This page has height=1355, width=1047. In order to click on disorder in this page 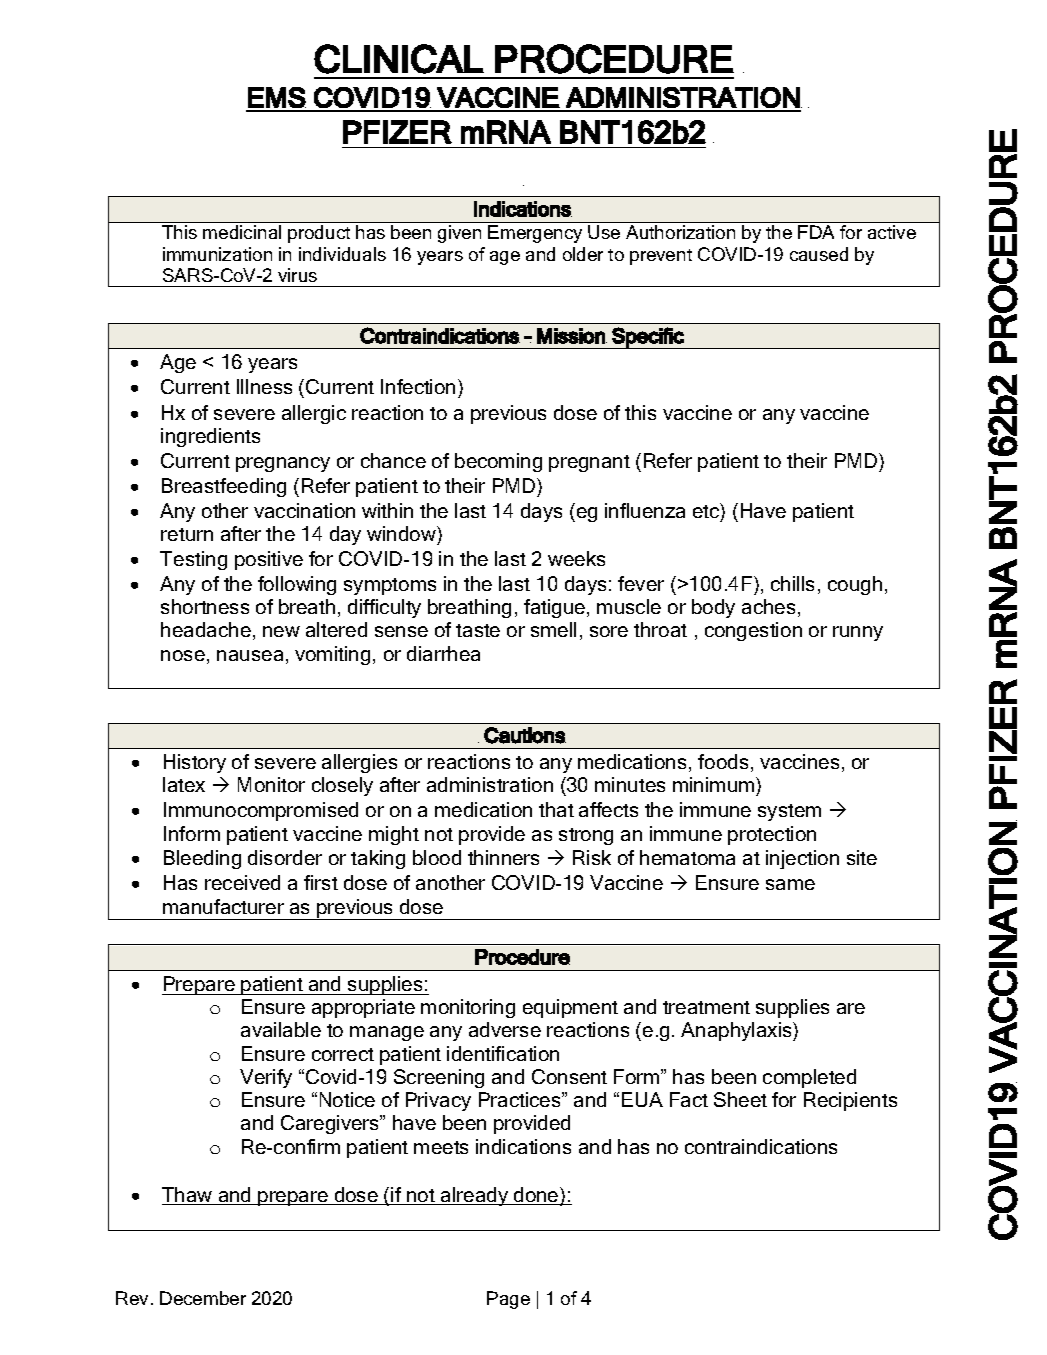, I will do `click(285, 857)`.
